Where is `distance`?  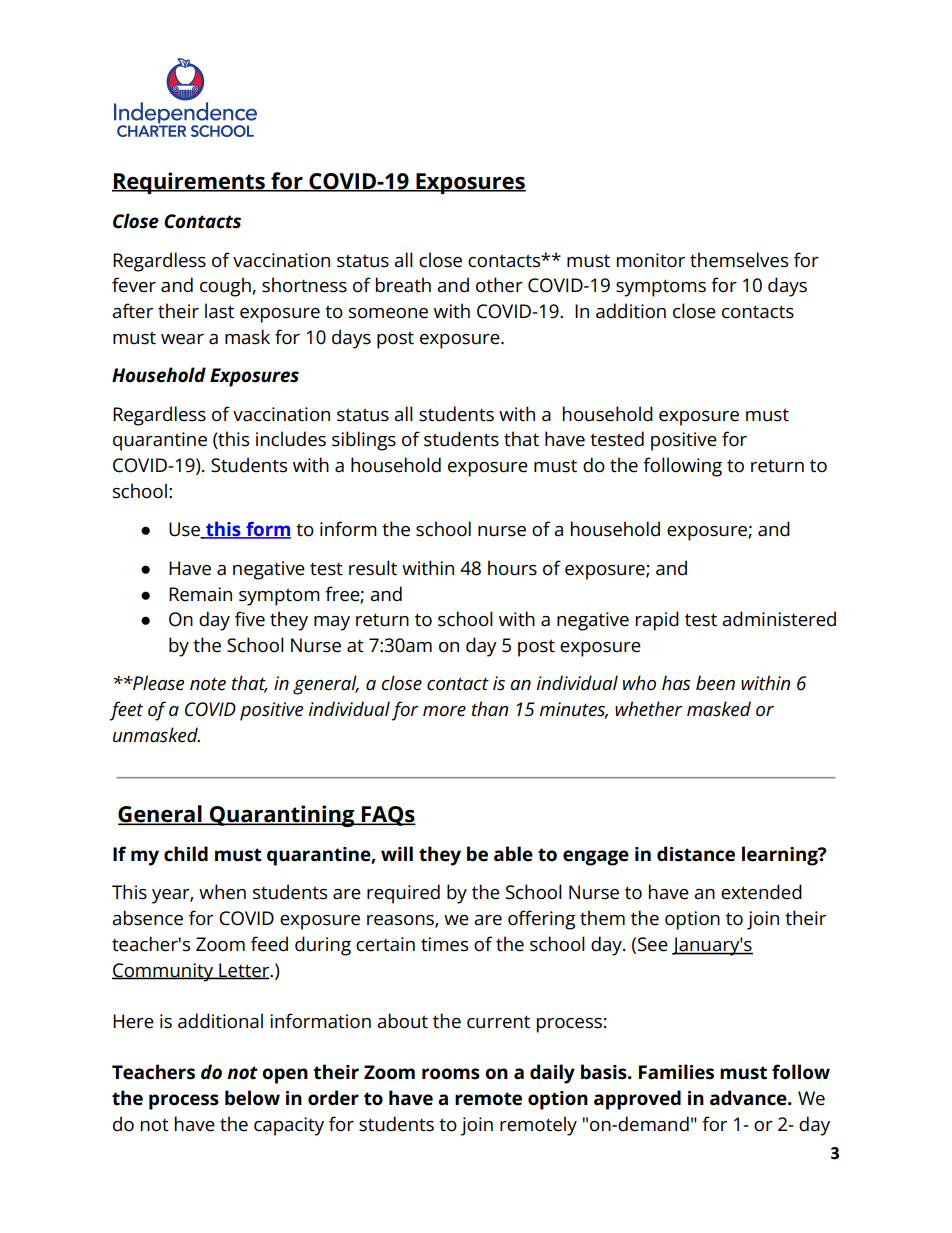
distance is located at coordinates (696, 854).
